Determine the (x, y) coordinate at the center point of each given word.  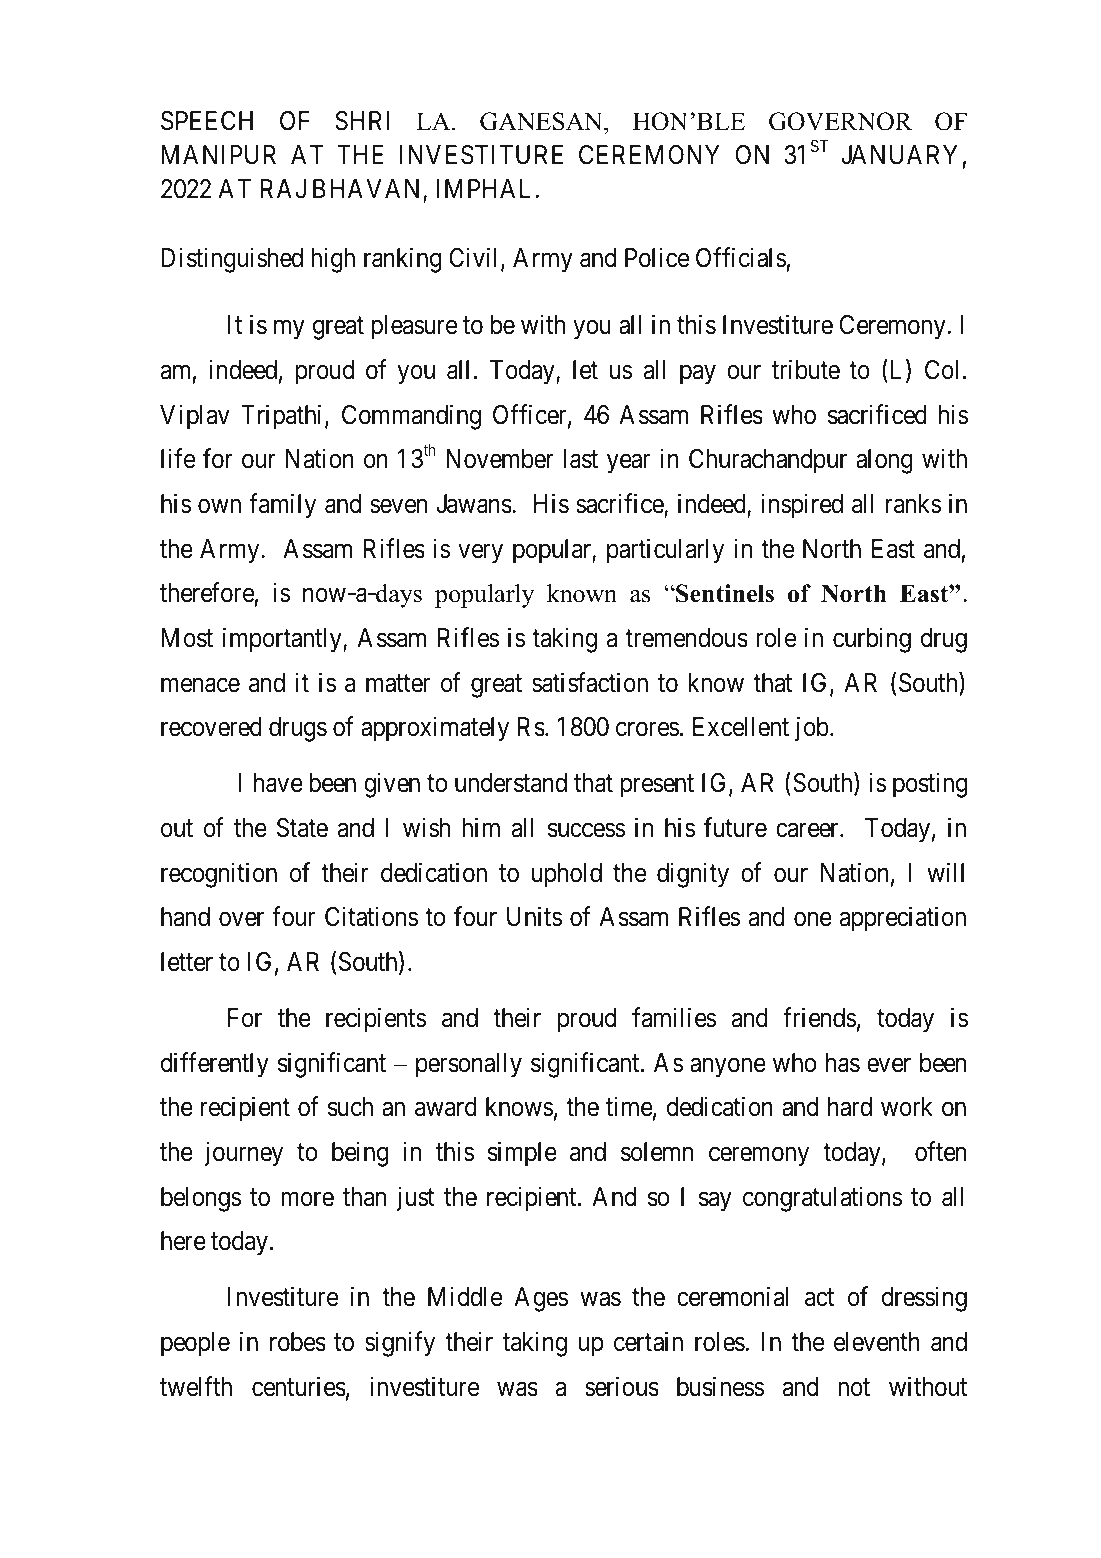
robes (298, 1342)
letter (187, 962)
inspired (802, 506)
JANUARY (899, 155)
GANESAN (542, 121)
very (480, 554)
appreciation (903, 919)
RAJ (283, 188)
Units (534, 917)
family (282, 506)
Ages (541, 1299)
